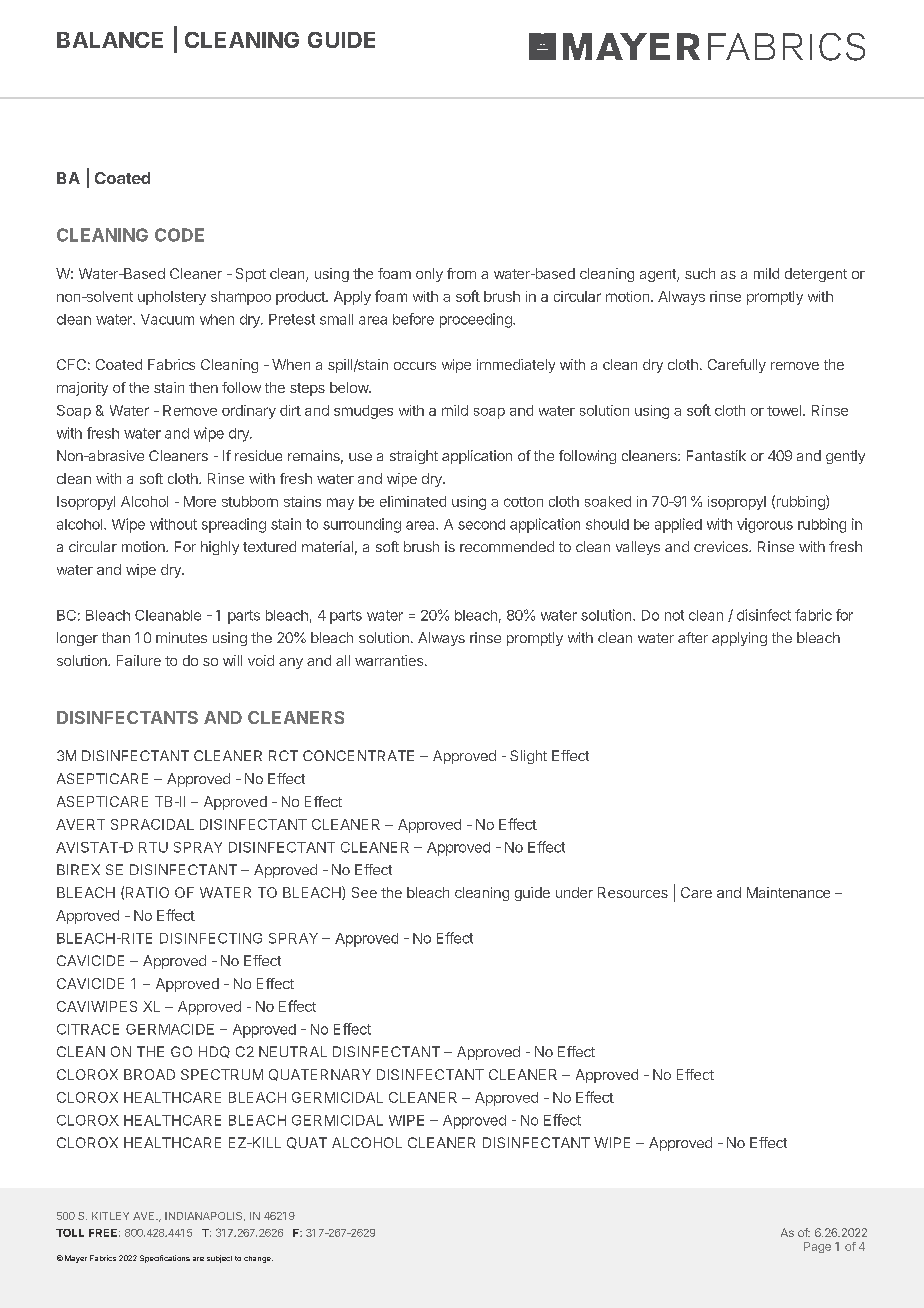 This document has width=924, height=1308. I want to click on change, so click(258, 1259).
